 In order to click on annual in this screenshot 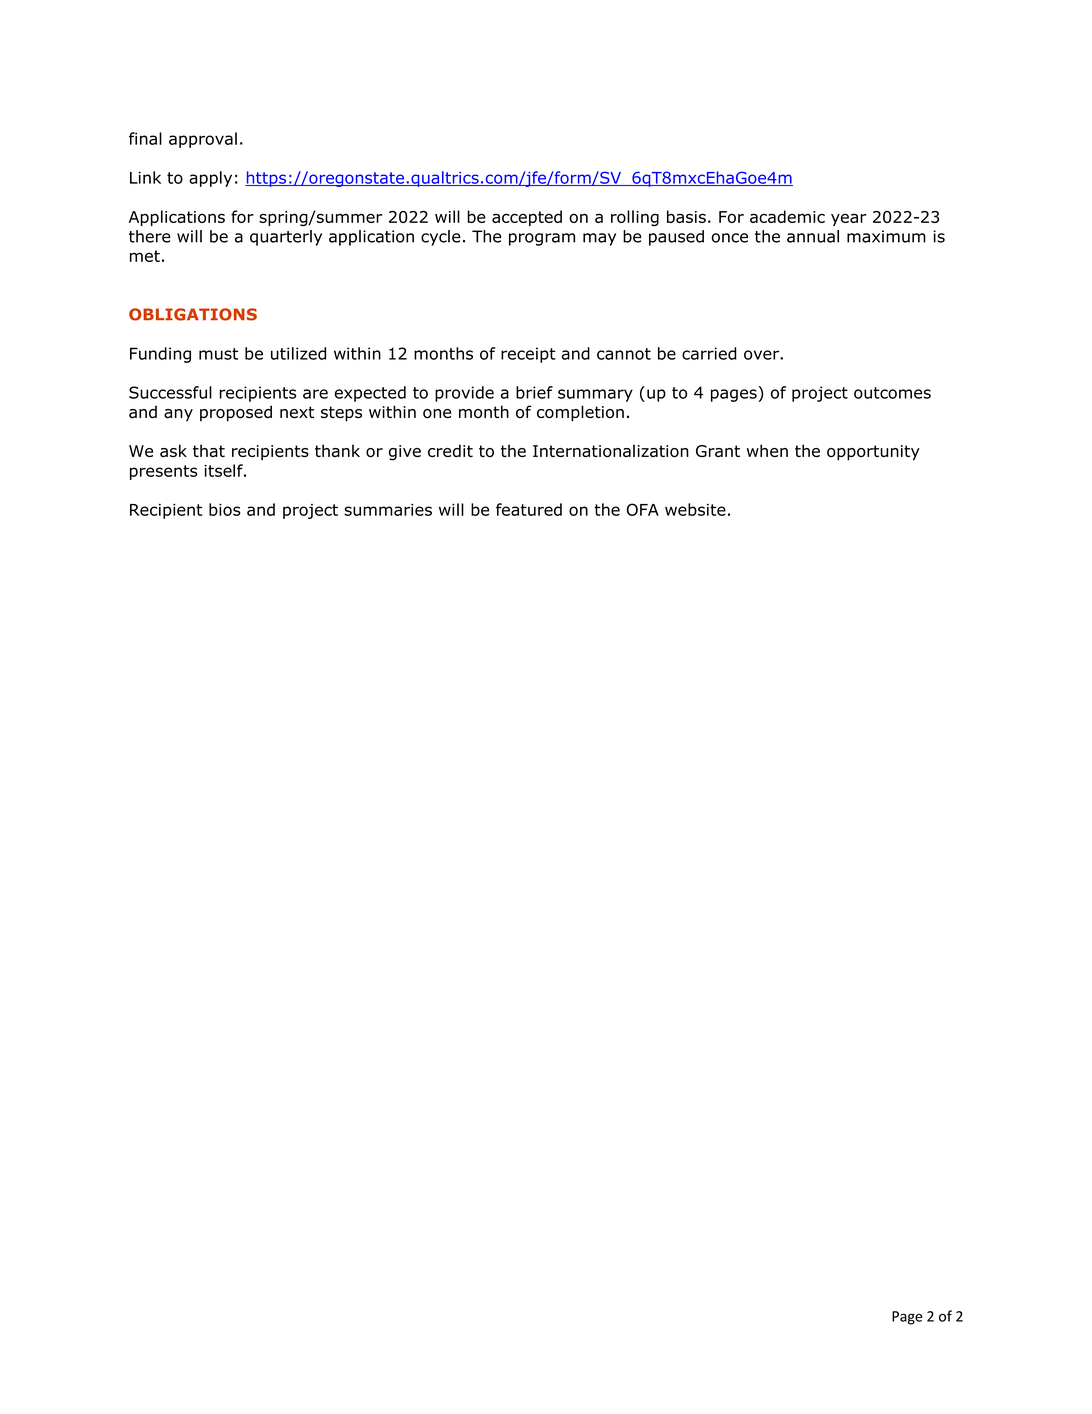, I will do `click(813, 236)`.
